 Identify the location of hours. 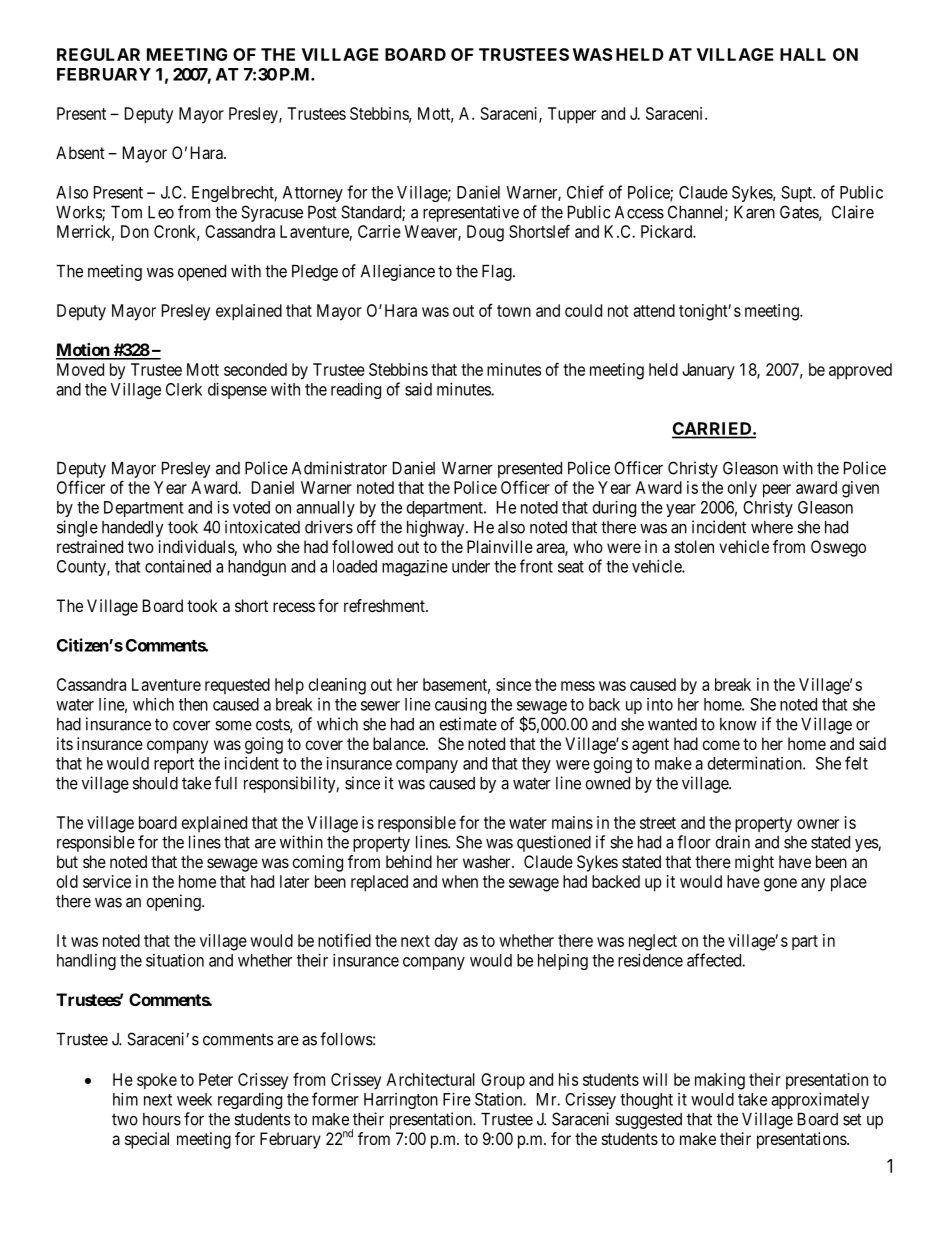
(162, 1119).
